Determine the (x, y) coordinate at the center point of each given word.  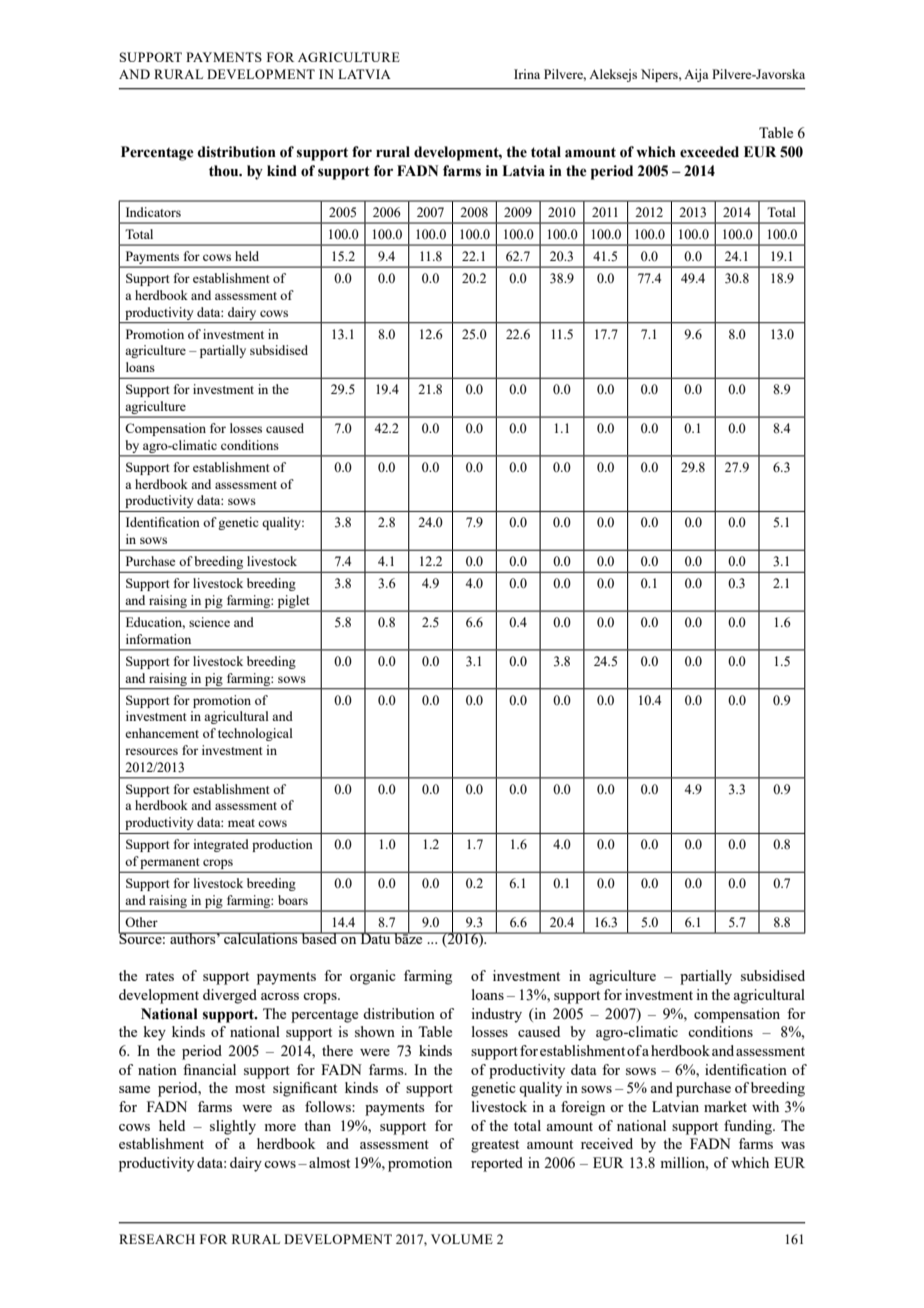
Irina (527, 74)
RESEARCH (157, 1239)
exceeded (709, 152)
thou (225, 171)
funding (749, 1127)
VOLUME (462, 1239)
